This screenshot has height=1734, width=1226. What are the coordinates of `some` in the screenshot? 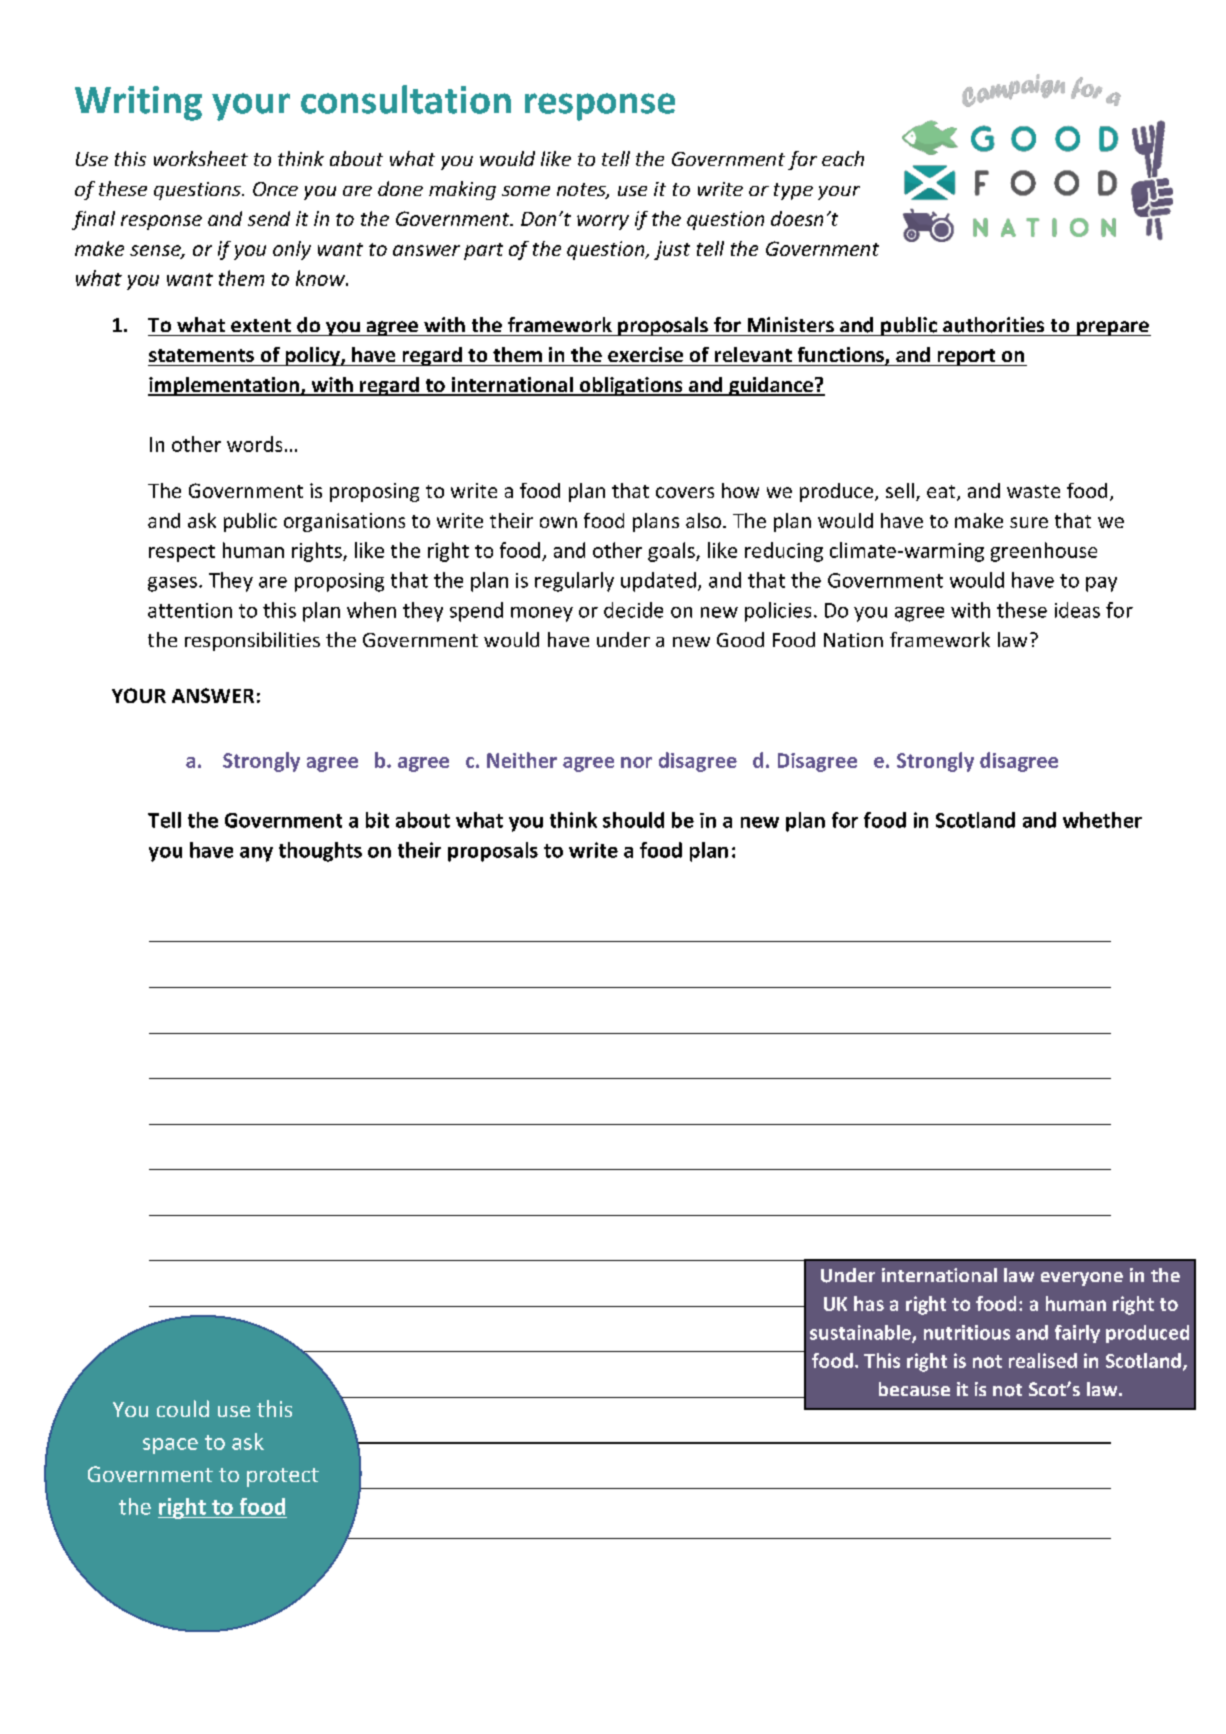 It's located at (526, 191).
